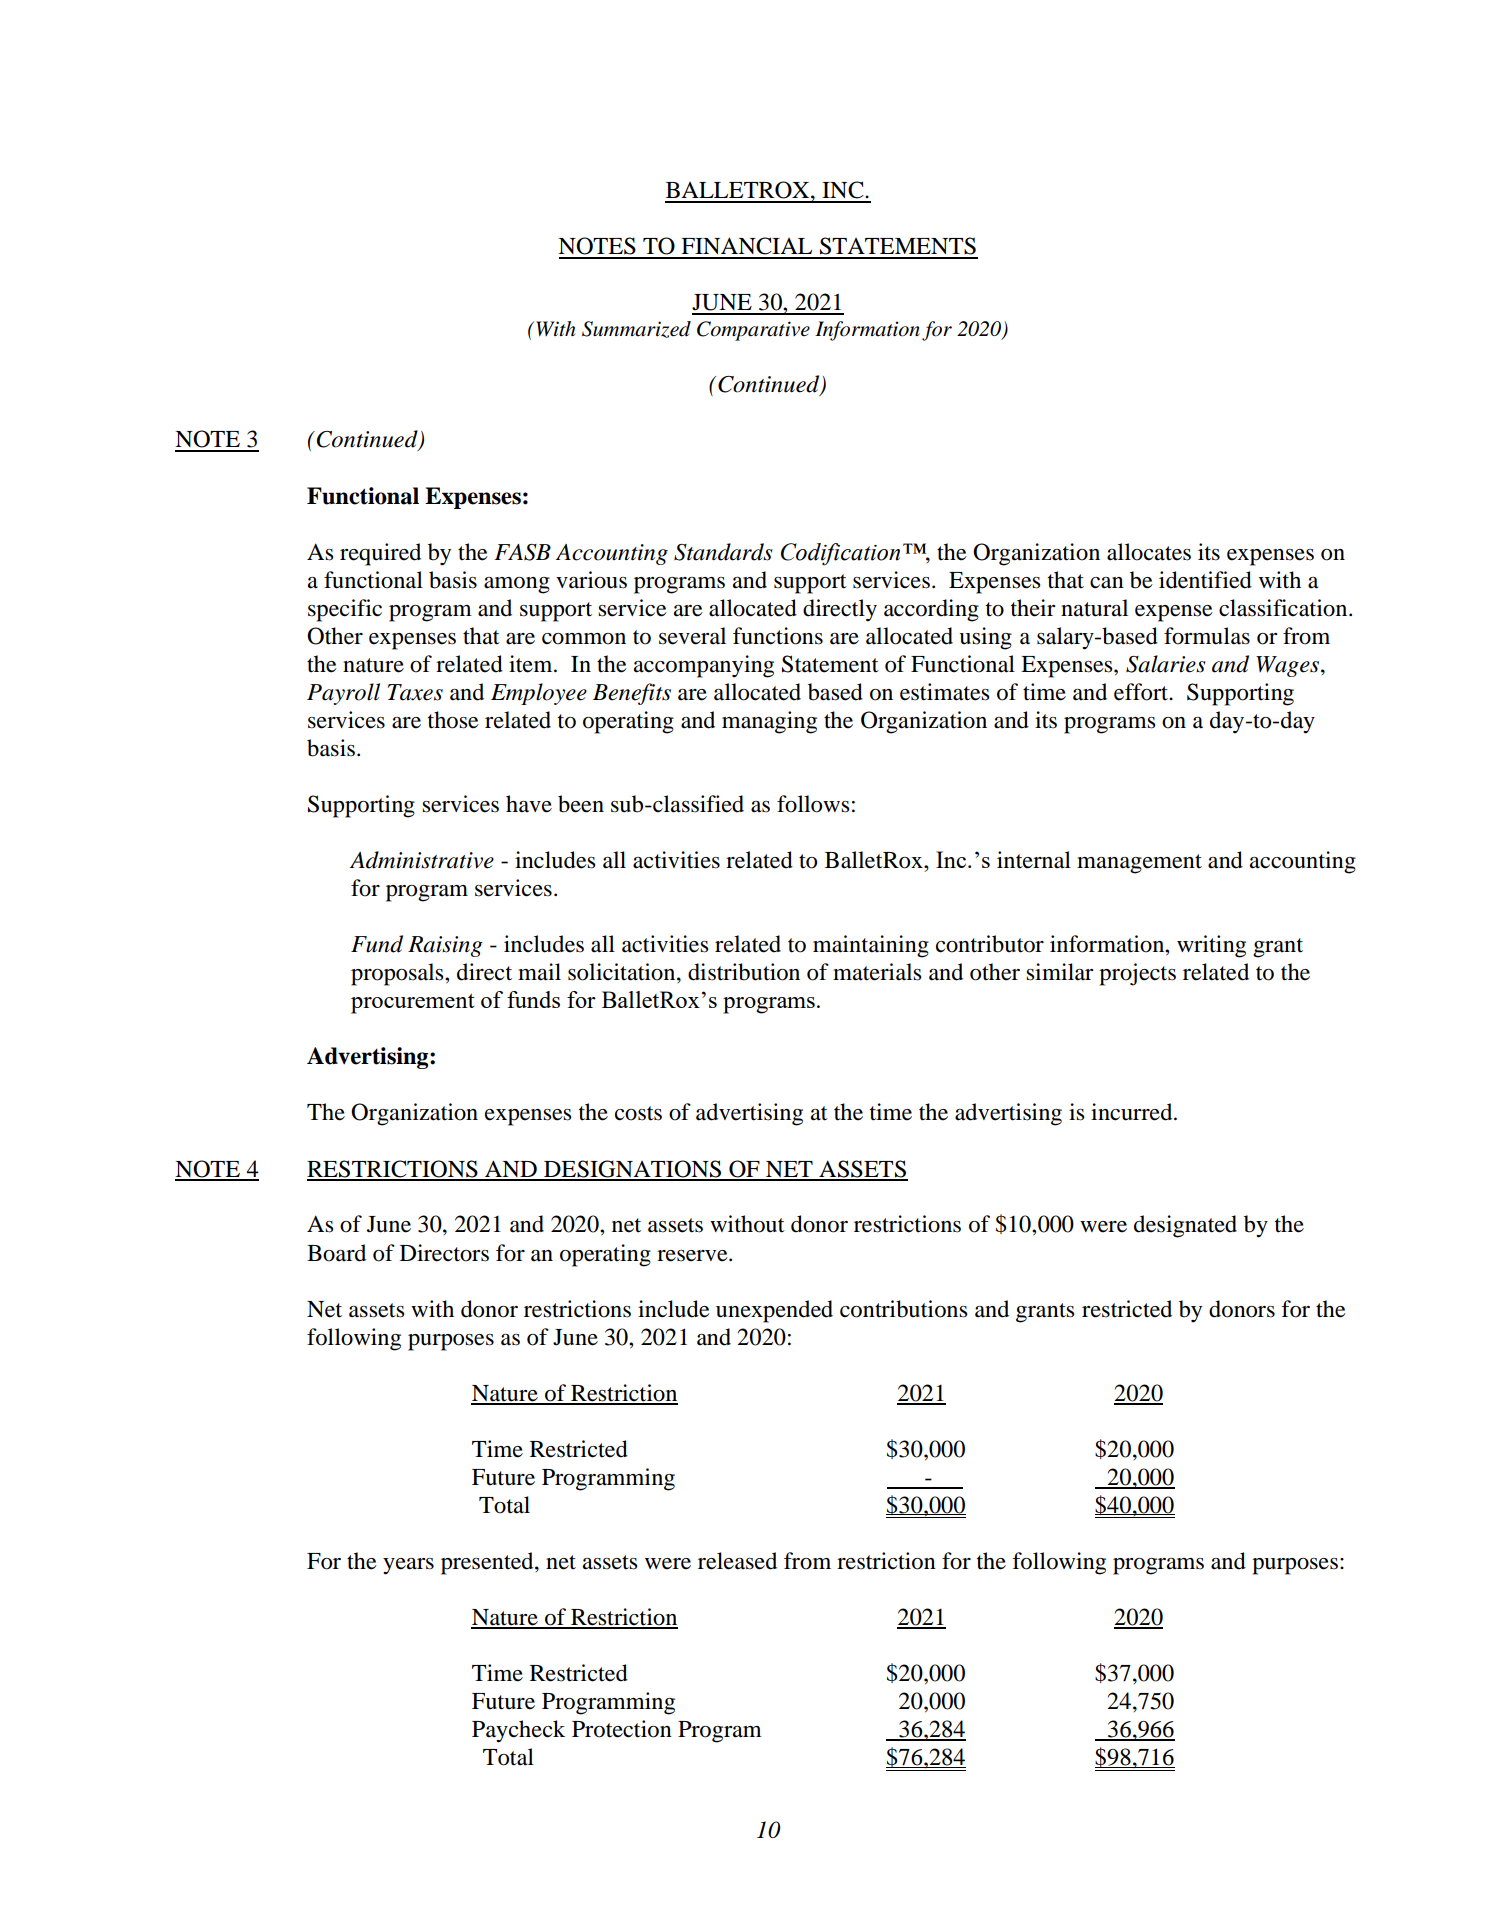 The width and height of the page is (1492, 1931). I want to click on managing, so click(769, 722).
